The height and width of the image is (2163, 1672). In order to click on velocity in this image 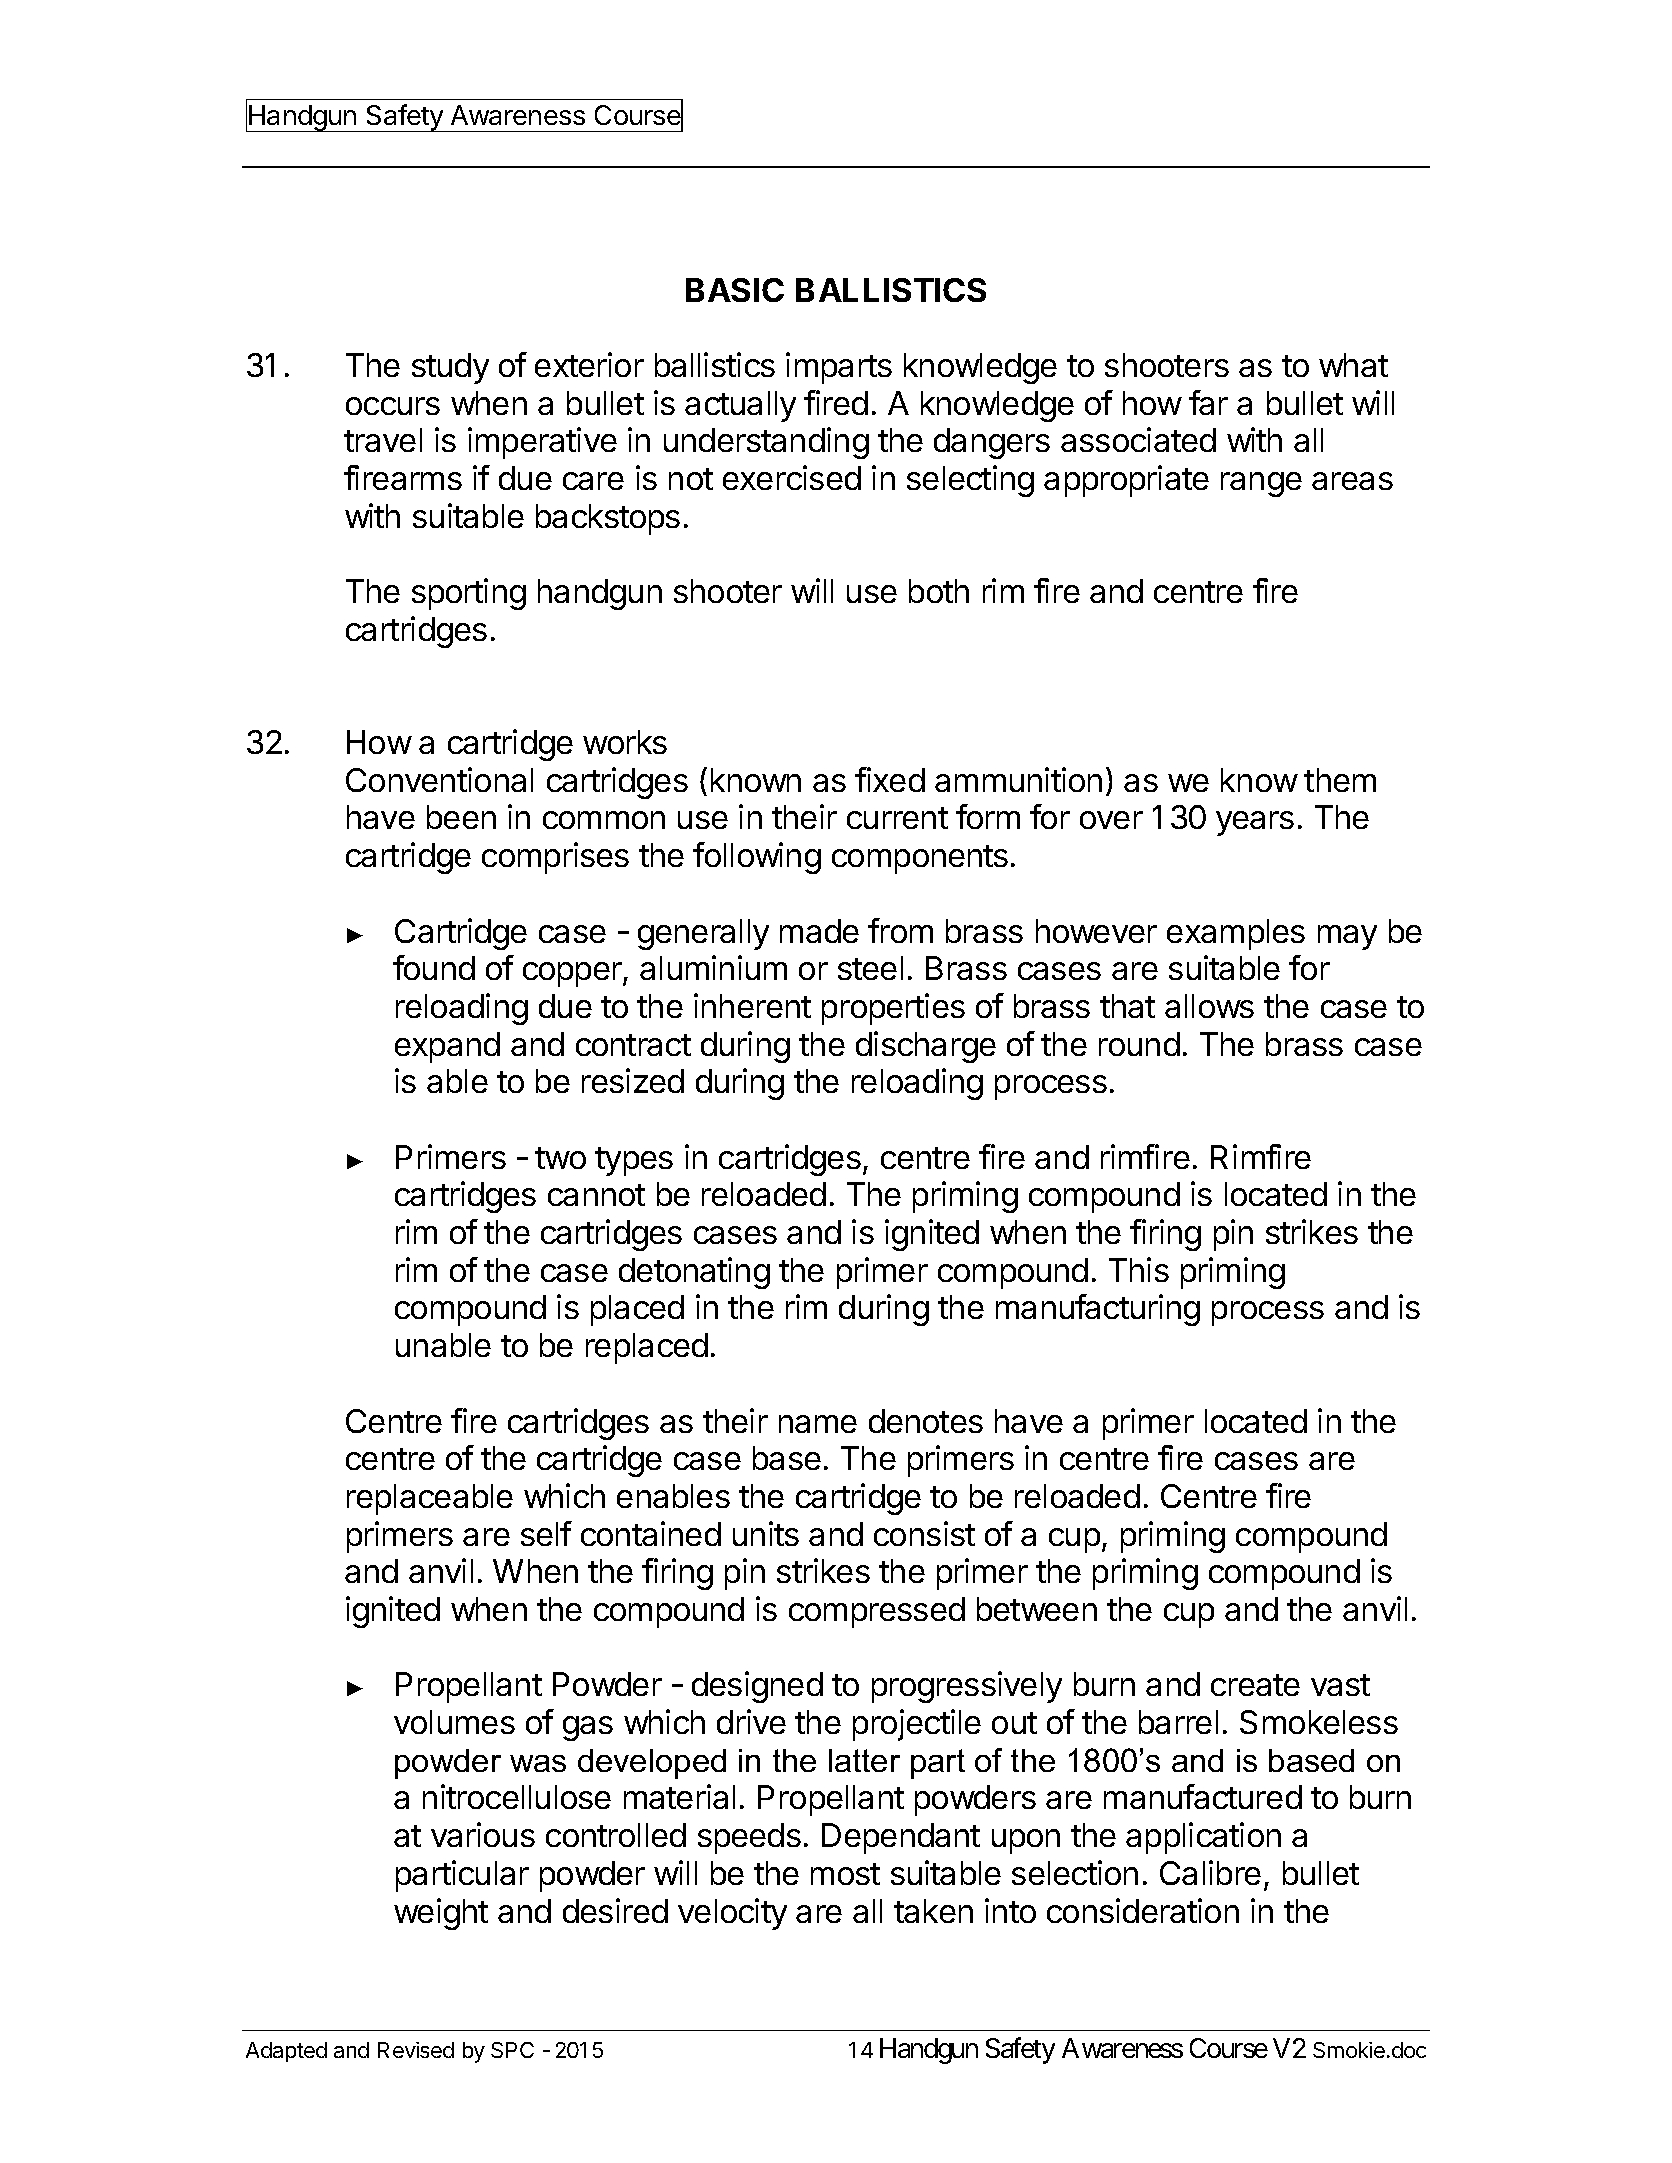, I will do `click(732, 1914)`.
